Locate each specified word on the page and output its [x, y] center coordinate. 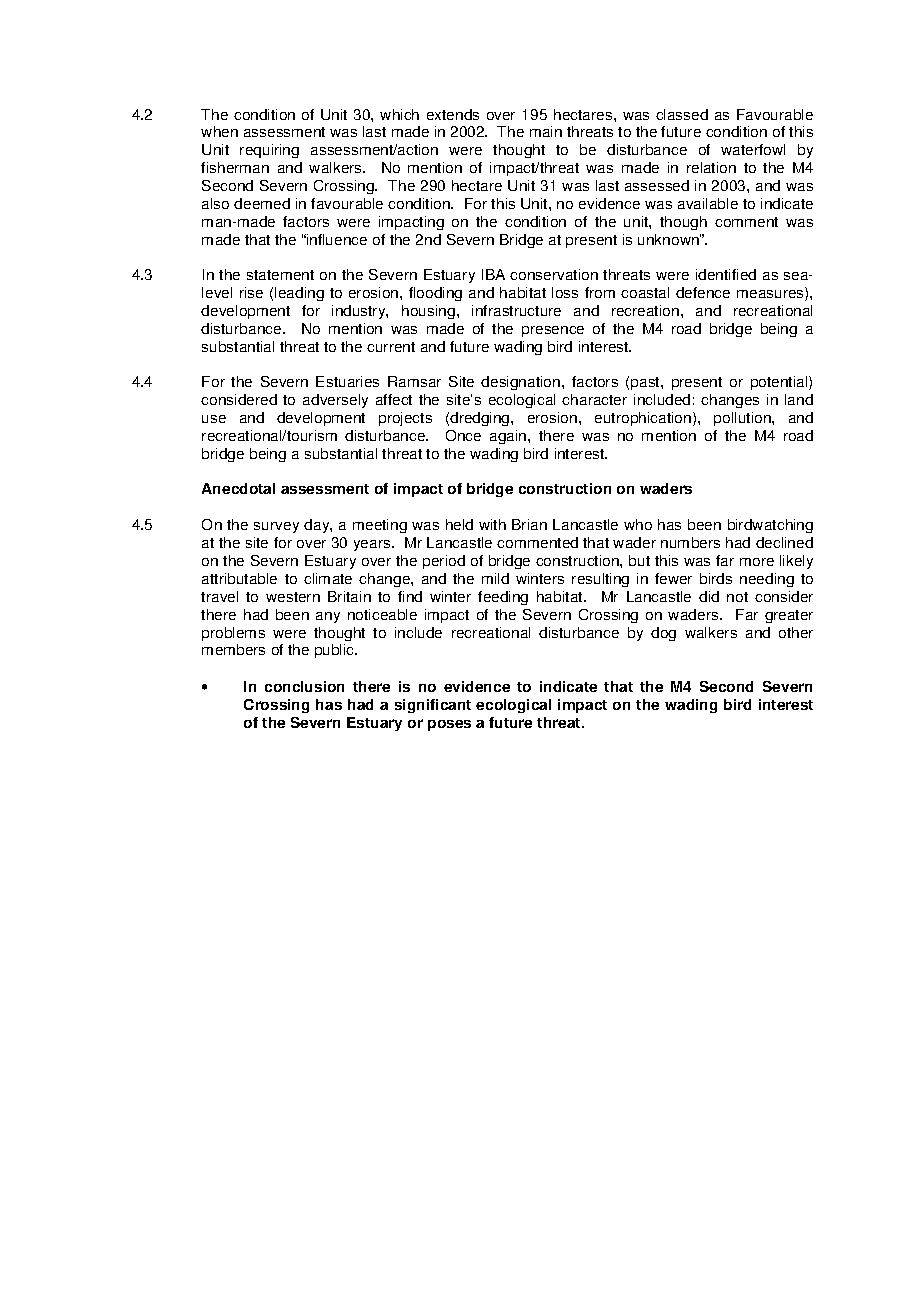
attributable [239, 578]
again [509, 437]
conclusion [304, 686]
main [546, 131]
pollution [743, 419]
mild [495, 578]
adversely [335, 401]
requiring [269, 151]
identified [726, 274]
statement [280, 275]
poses [449, 725]
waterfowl [753, 149]
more [757, 562]
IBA [493, 274]
